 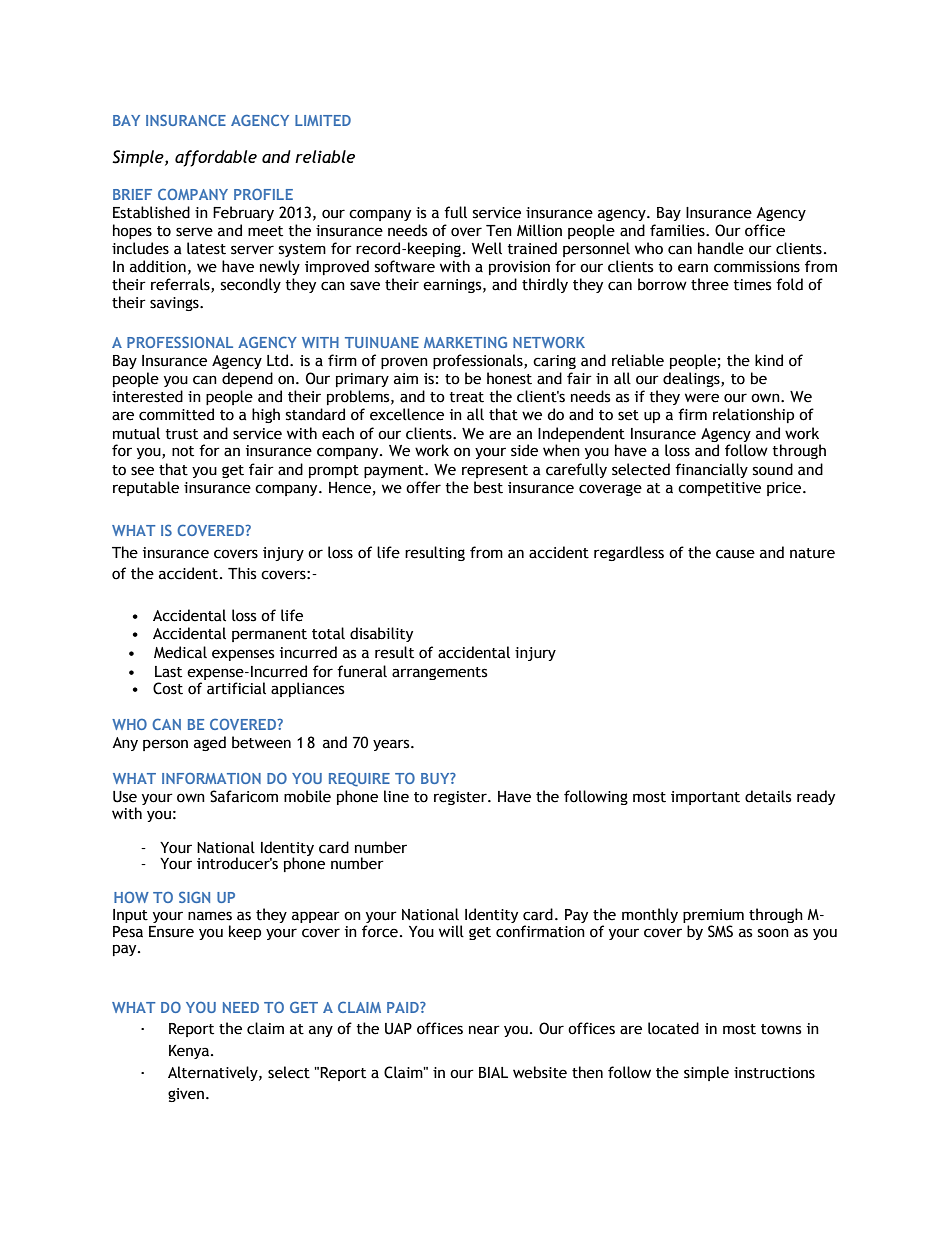 I want to click on families, so click(x=678, y=230).
